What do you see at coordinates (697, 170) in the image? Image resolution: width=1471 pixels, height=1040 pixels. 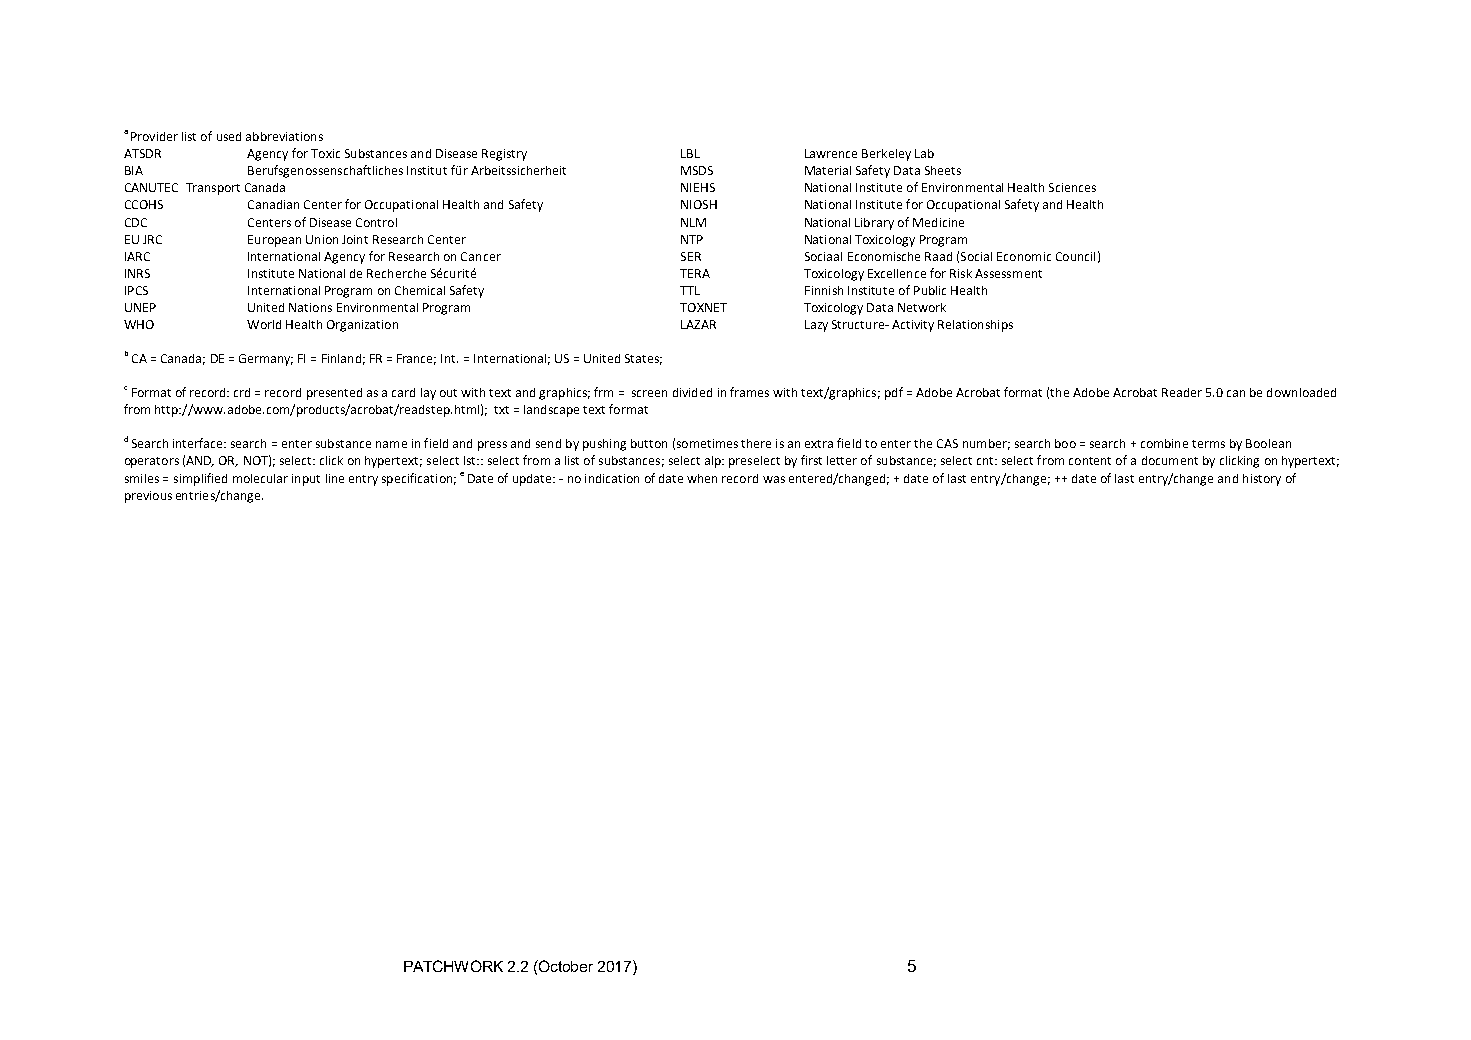 I see `MSDS` at bounding box center [697, 170].
